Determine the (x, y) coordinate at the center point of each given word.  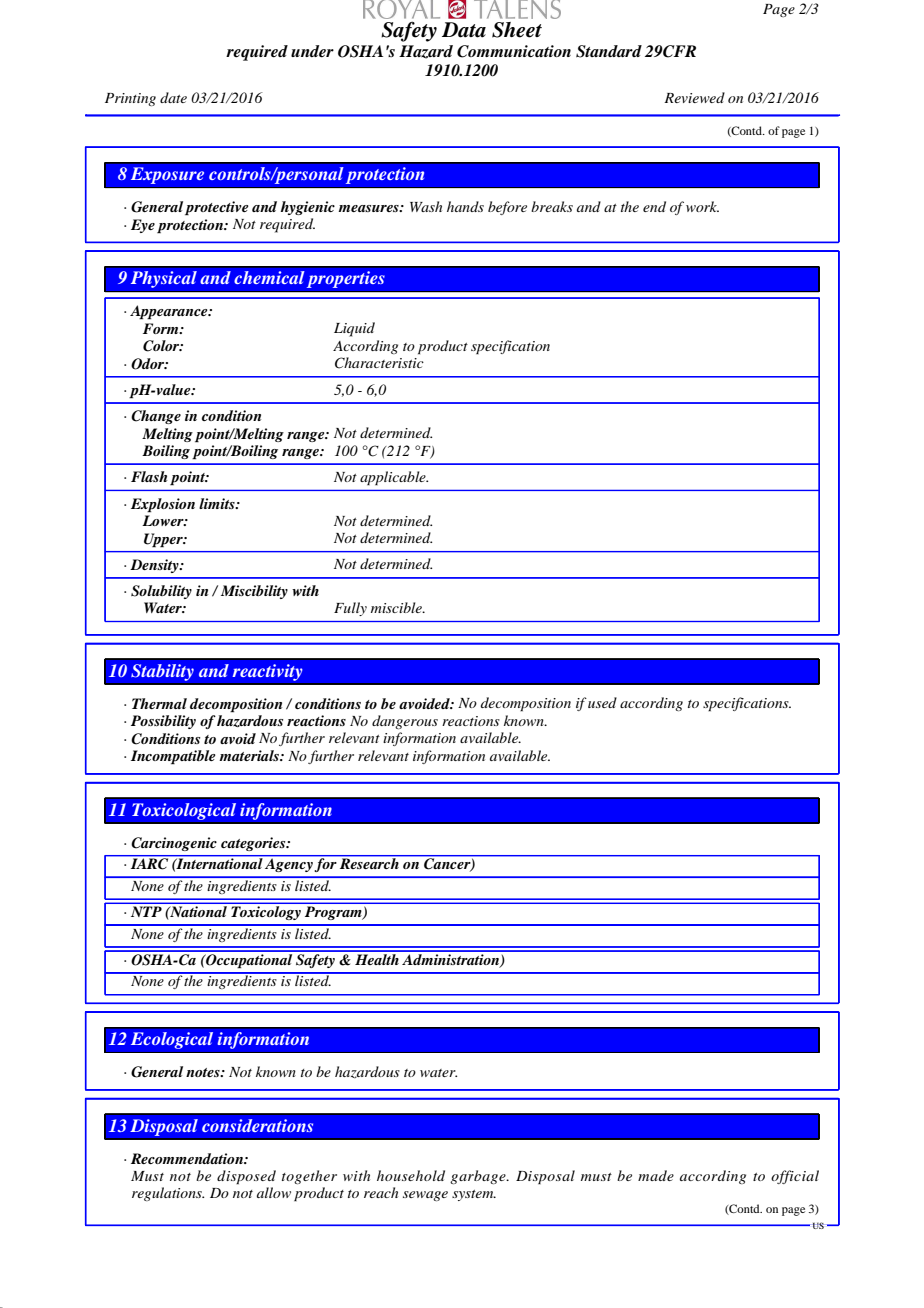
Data (464, 30)
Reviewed (694, 97)
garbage (479, 1177)
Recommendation (188, 1158)
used (602, 702)
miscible (397, 607)
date (173, 97)
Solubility (161, 592)
